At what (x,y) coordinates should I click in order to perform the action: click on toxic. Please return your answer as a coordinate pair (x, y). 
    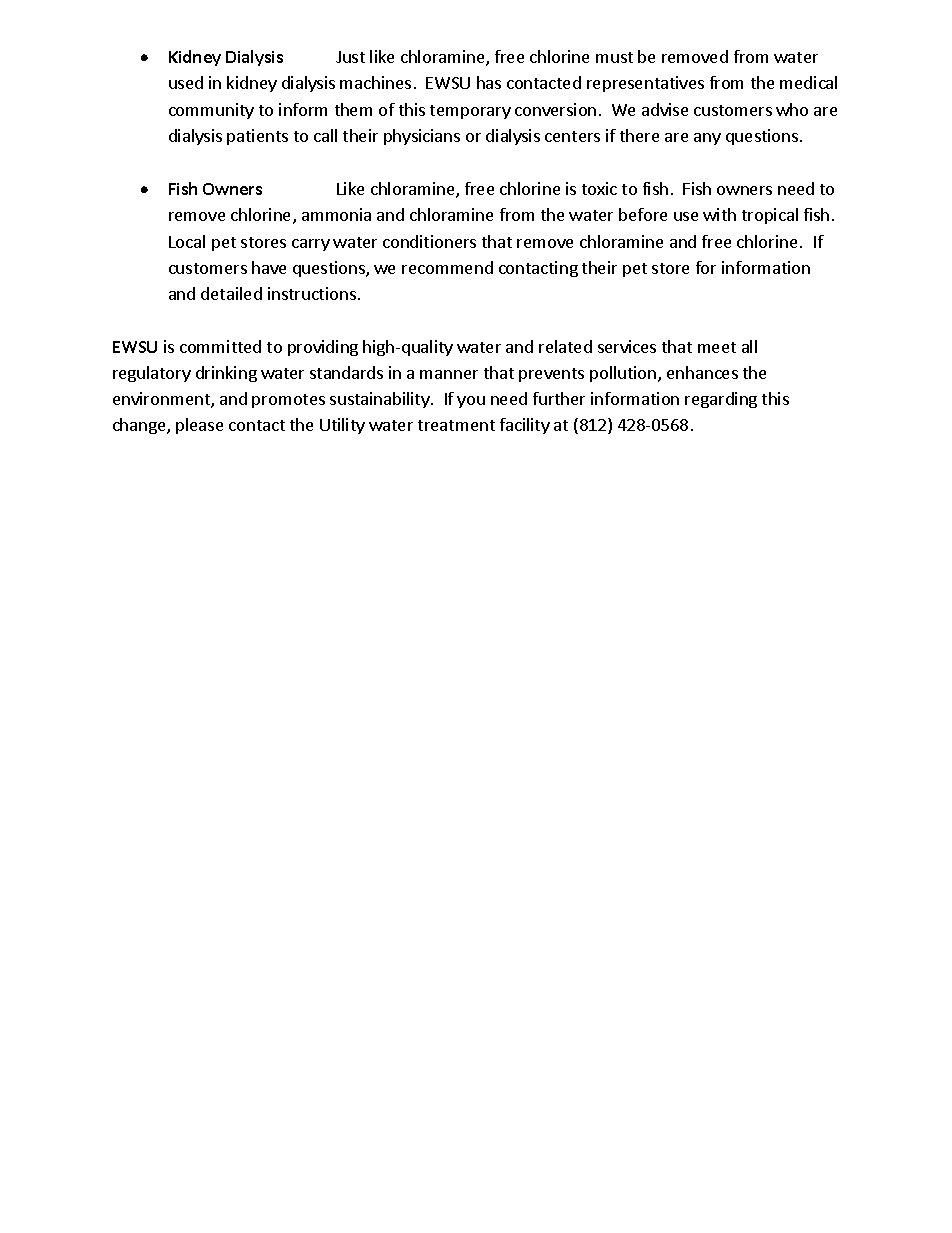
    Looking at the image, I should click on (599, 188).
